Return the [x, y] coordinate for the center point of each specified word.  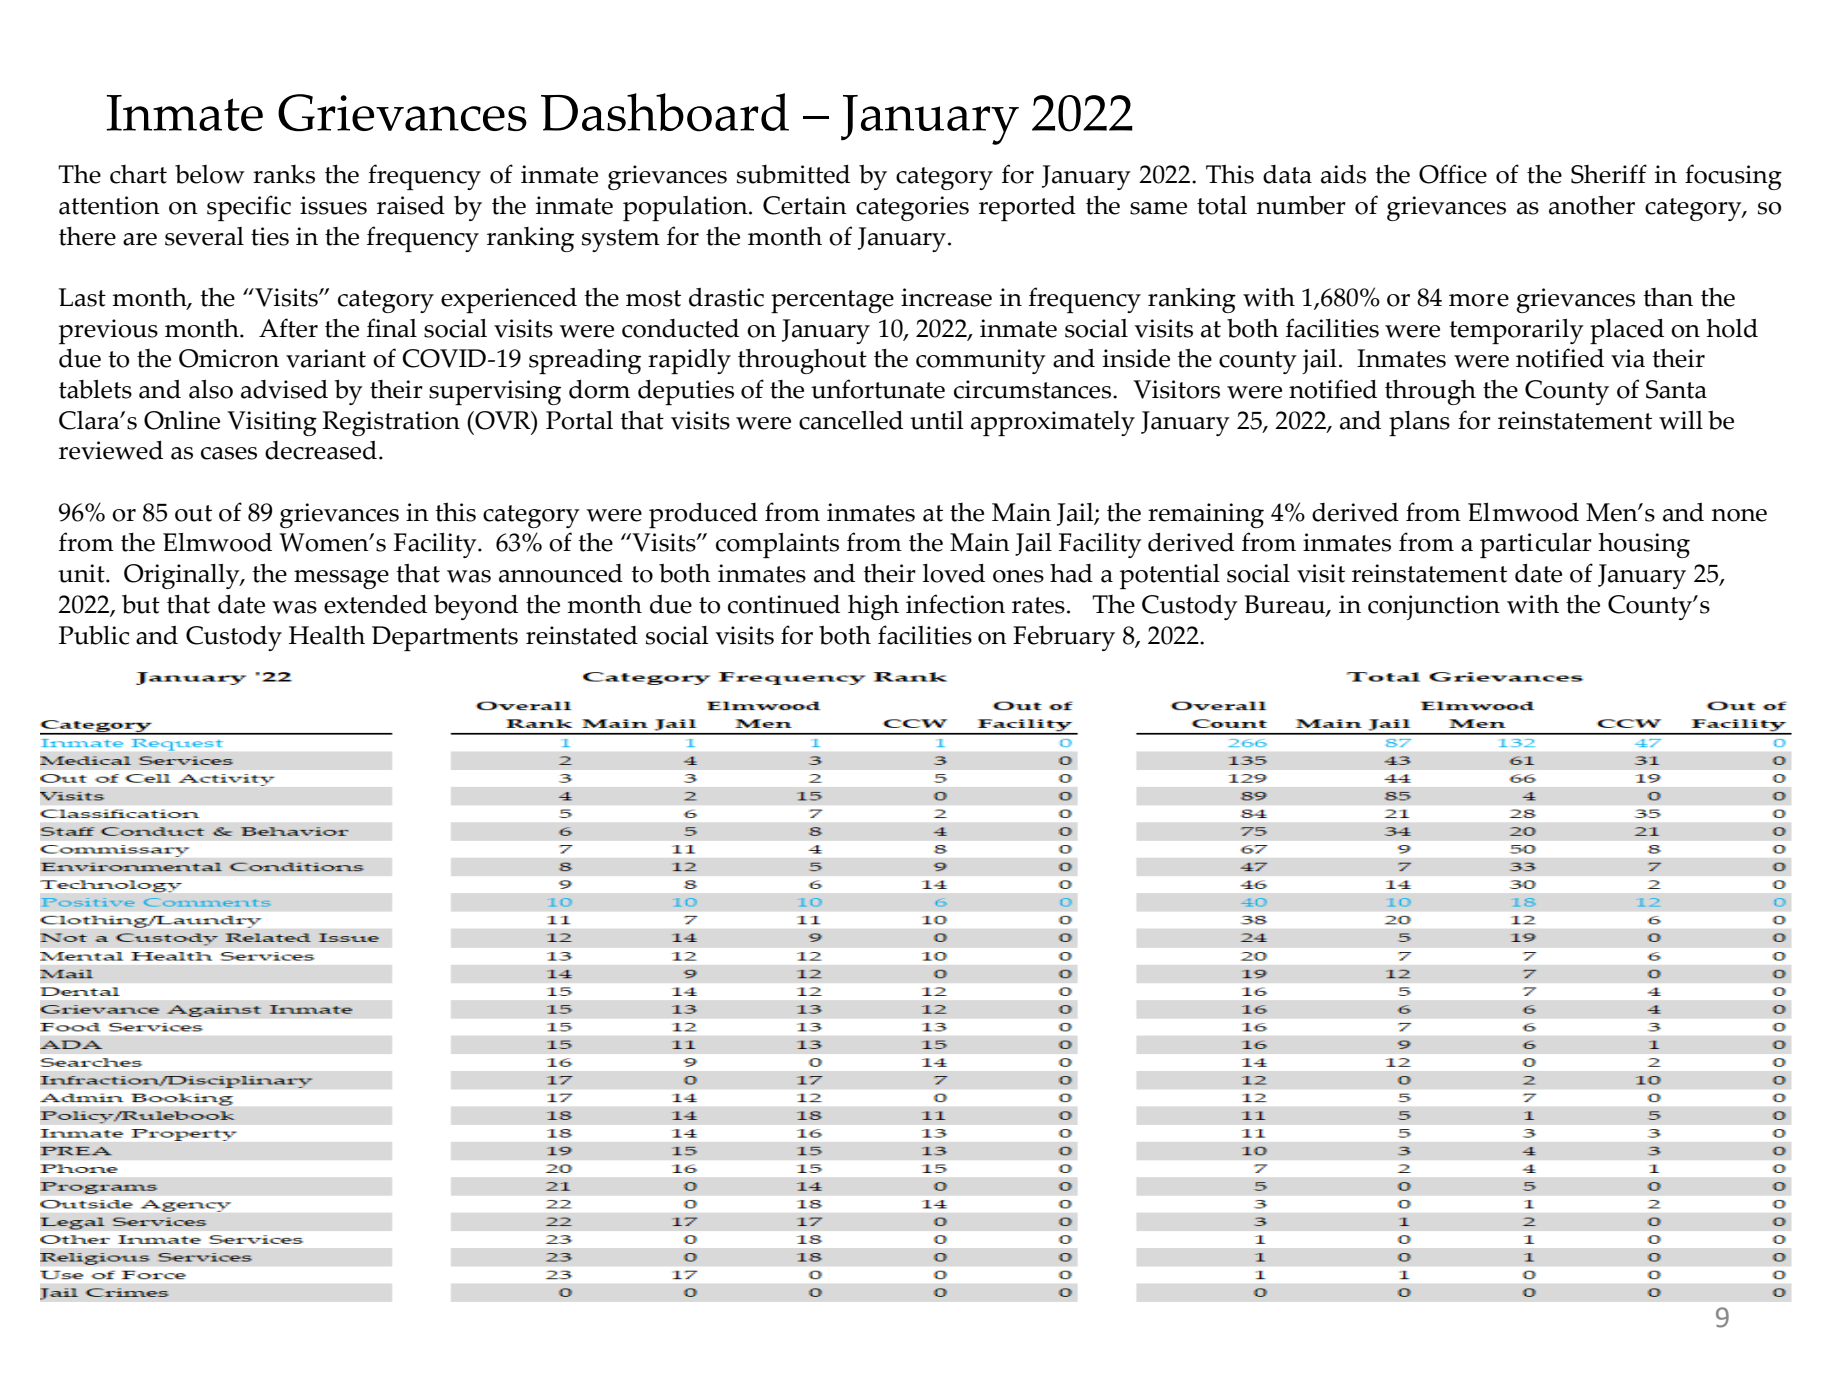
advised [284, 389]
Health [327, 635]
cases [229, 453]
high [873, 607]
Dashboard [665, 112]
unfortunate [878, 389]
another [1592, 205]
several [204, 236]
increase [946, 297]
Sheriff [1609, 174]
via [1628, 358]
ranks [284, 174]
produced [703, 515]
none [1739, 515]
